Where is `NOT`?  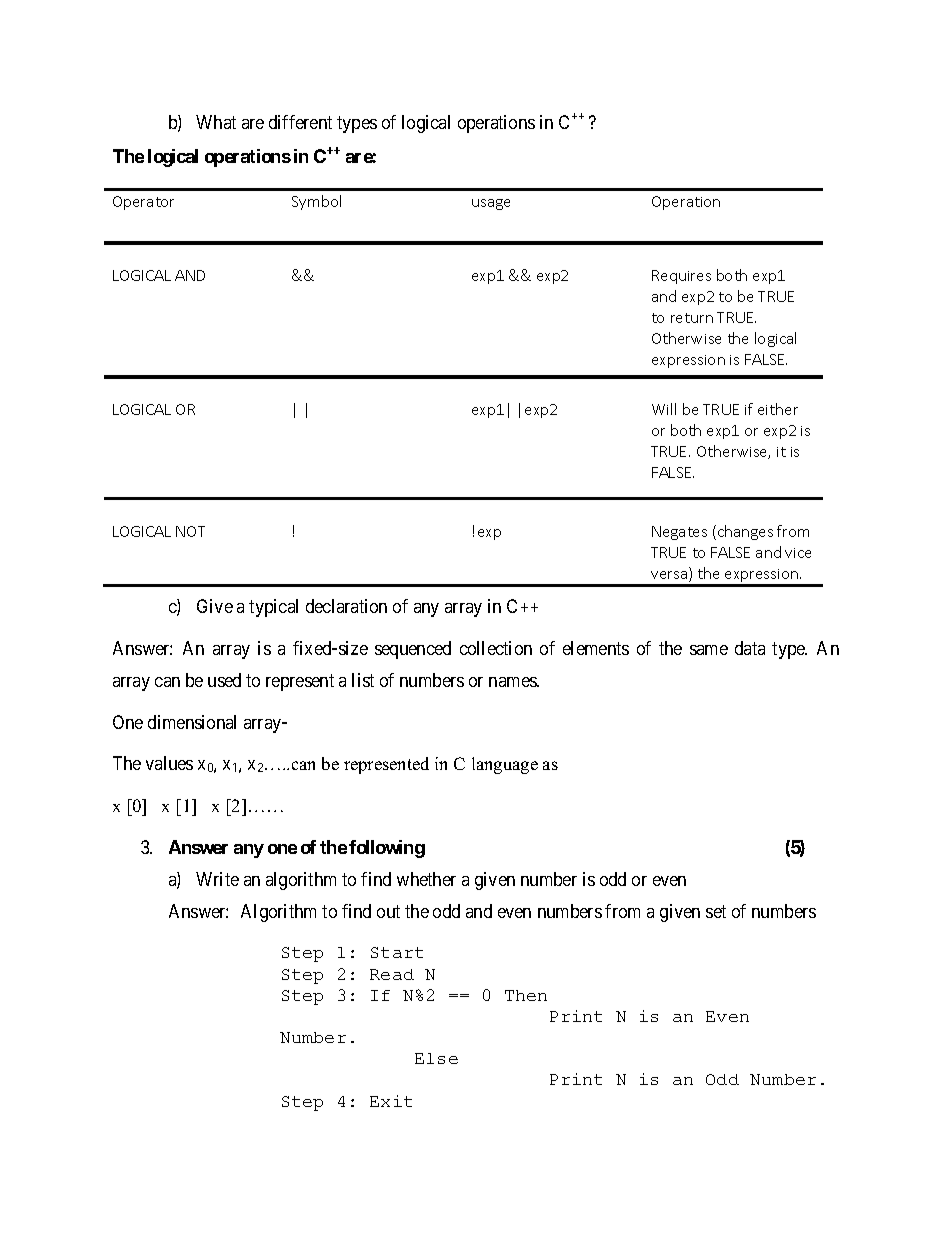 NOT is located at coordinates (190, 531).
